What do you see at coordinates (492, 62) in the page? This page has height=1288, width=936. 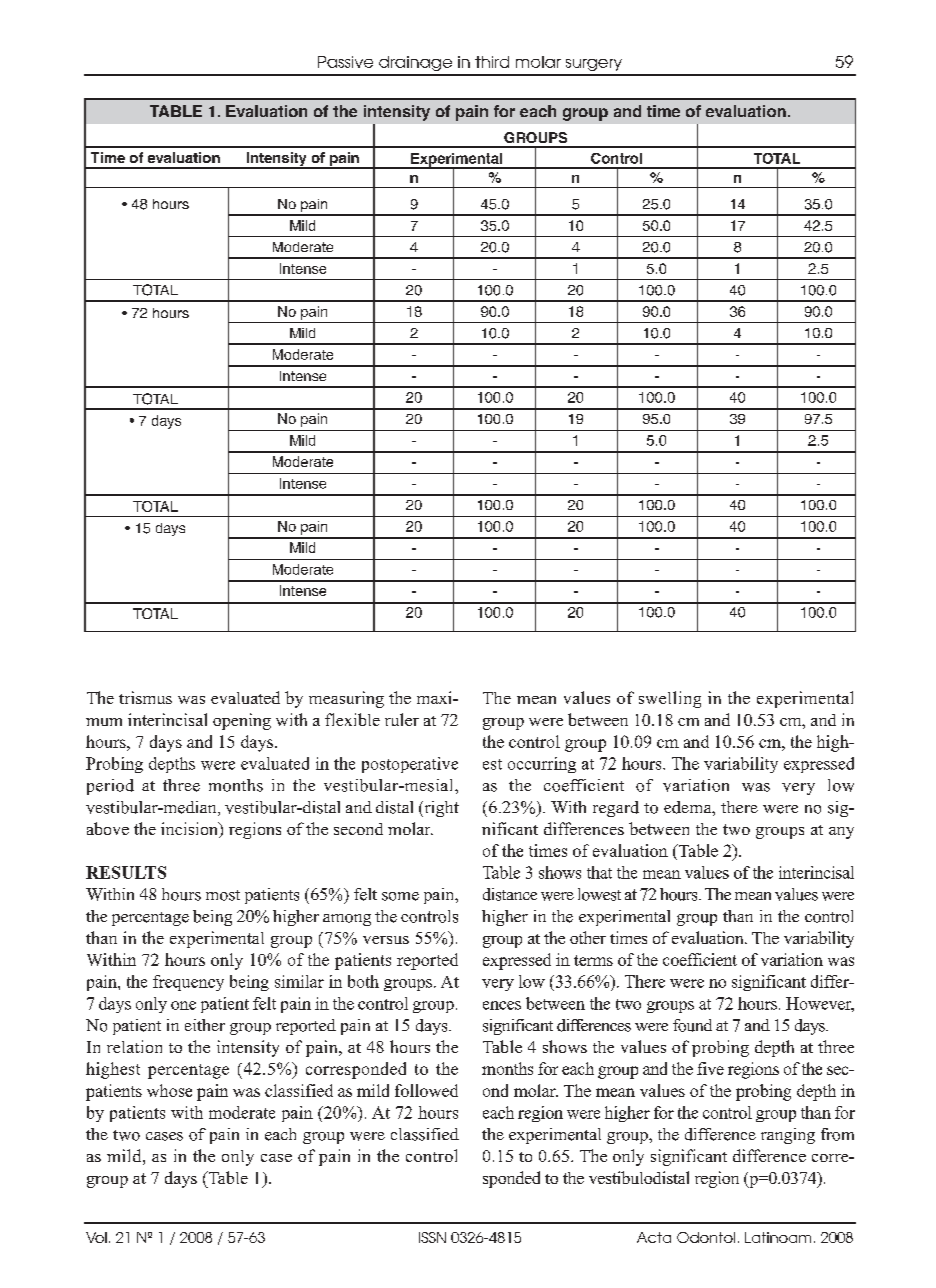 I see `third` at bounding box center [492, 62].
